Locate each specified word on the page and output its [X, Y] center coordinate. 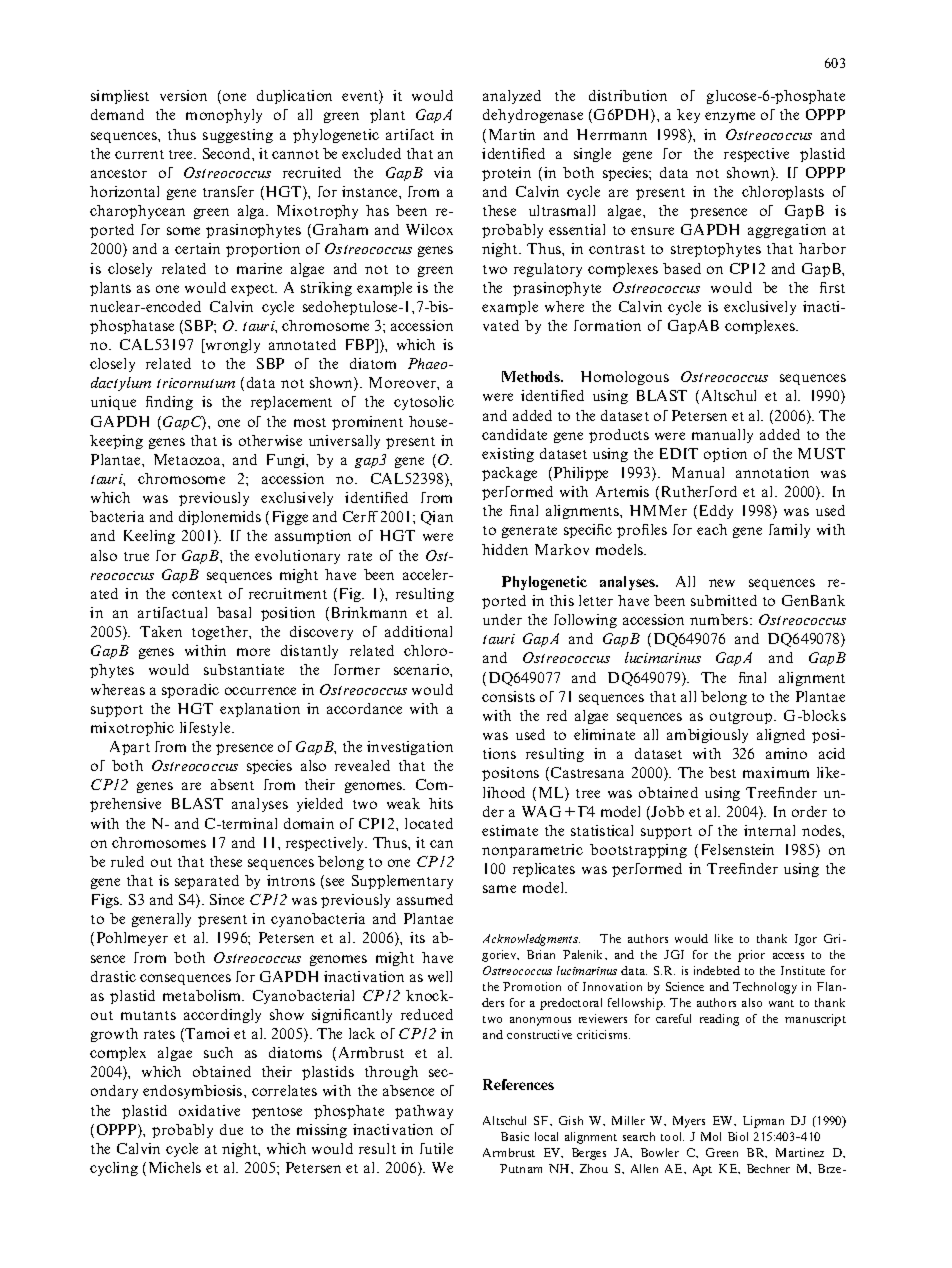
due [231, 1129]
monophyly [224, 116]
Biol [738, 1136]
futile [436, 1148]
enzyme [730, 117]
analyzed [512, 97]
